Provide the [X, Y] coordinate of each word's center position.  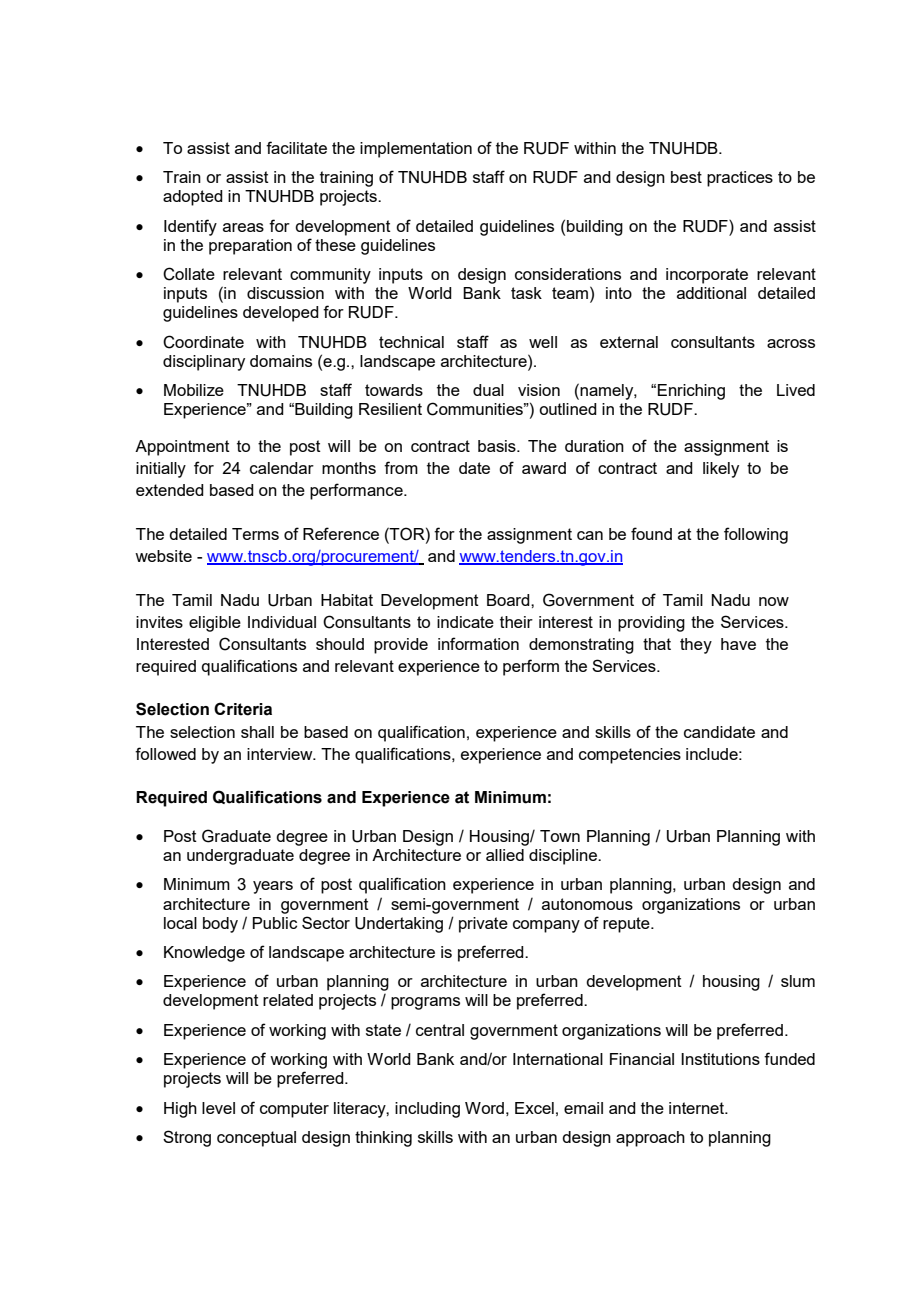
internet [697, 1108]
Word [484, 1108]
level [218, 1108]
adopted [193, 198]
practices [740, 179]
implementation [416, 150]
